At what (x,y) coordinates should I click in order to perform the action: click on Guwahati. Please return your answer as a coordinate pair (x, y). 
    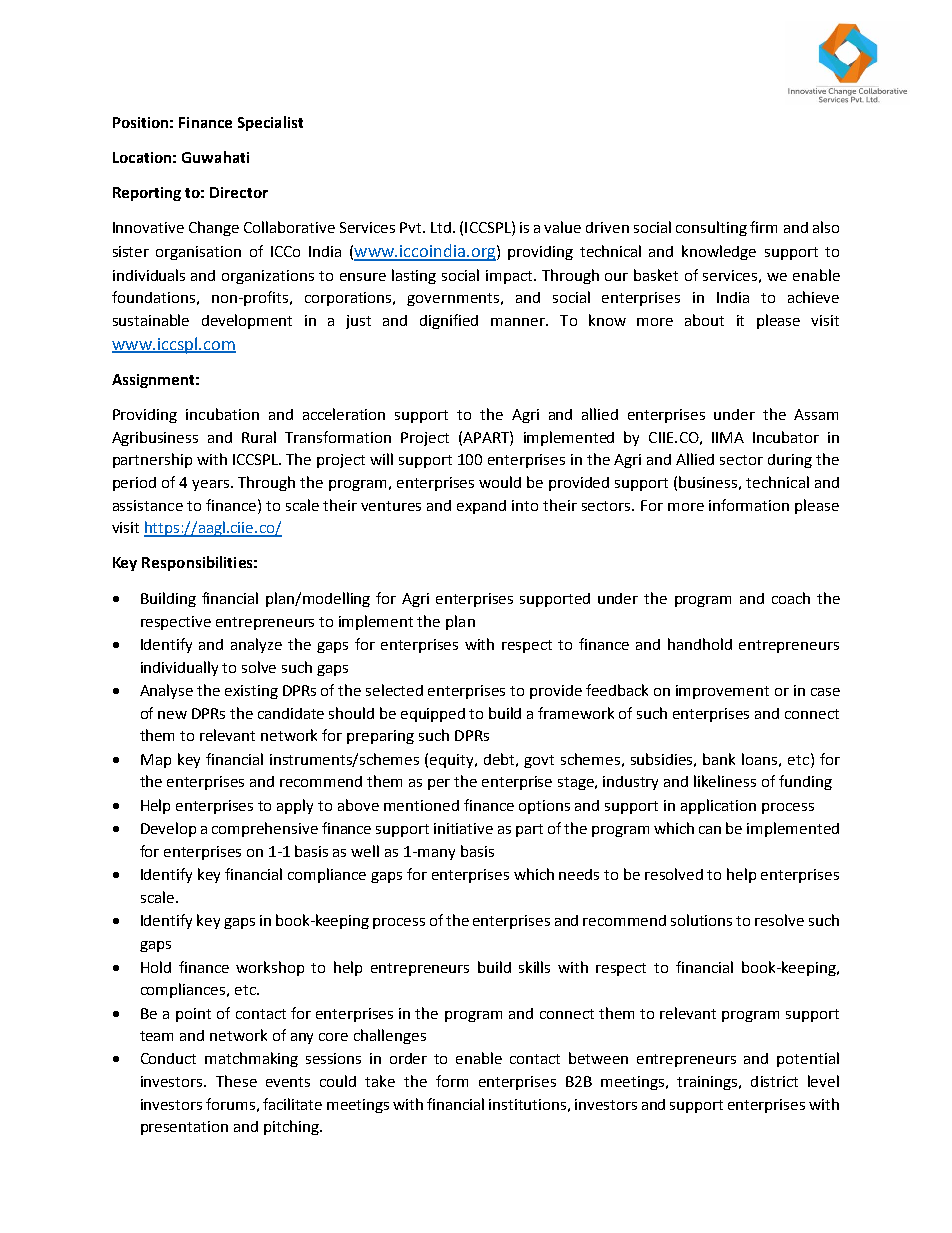
    Looking at the image, I should click on (215, 157).
